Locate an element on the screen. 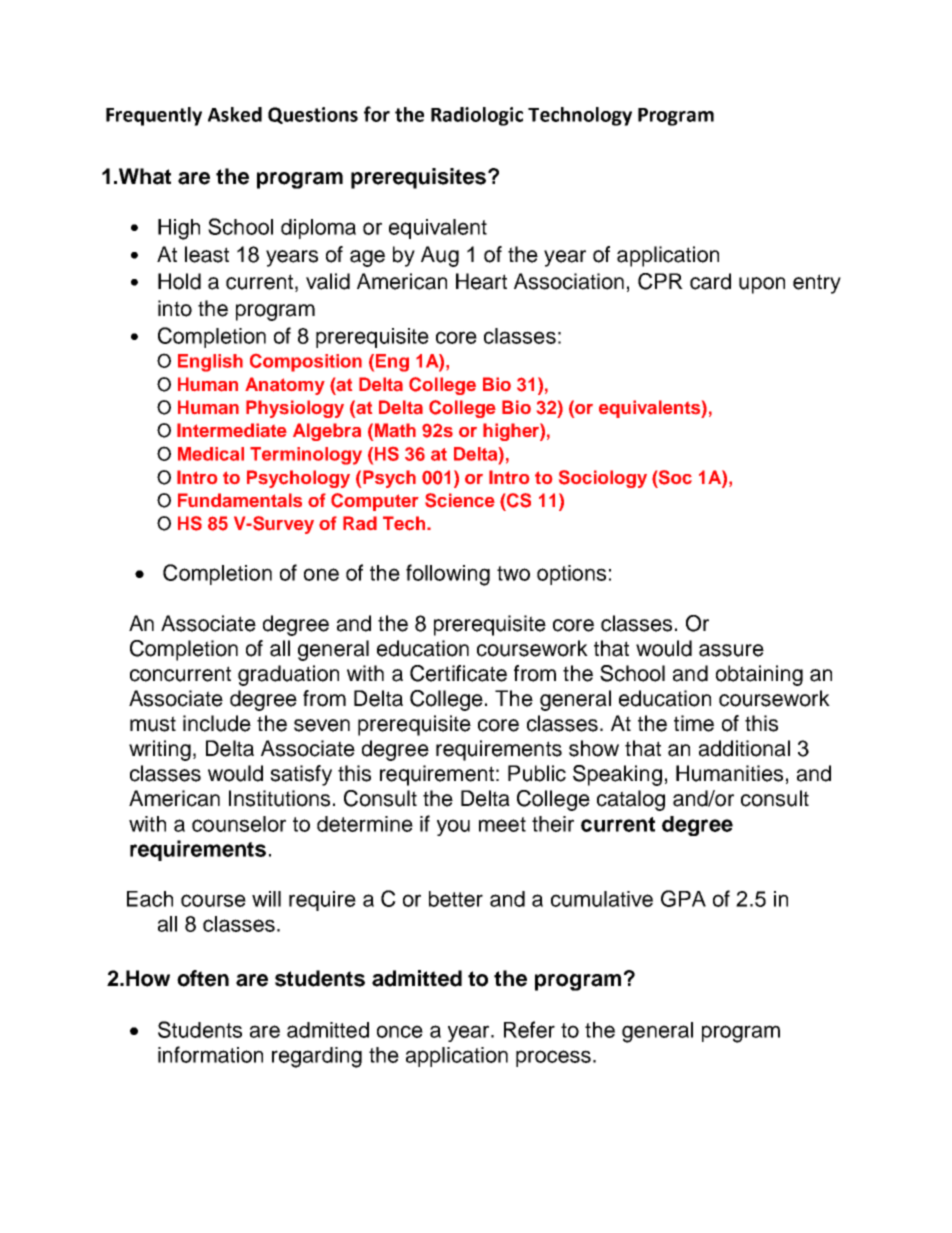  counselor is located at coordinates (239, 824).
